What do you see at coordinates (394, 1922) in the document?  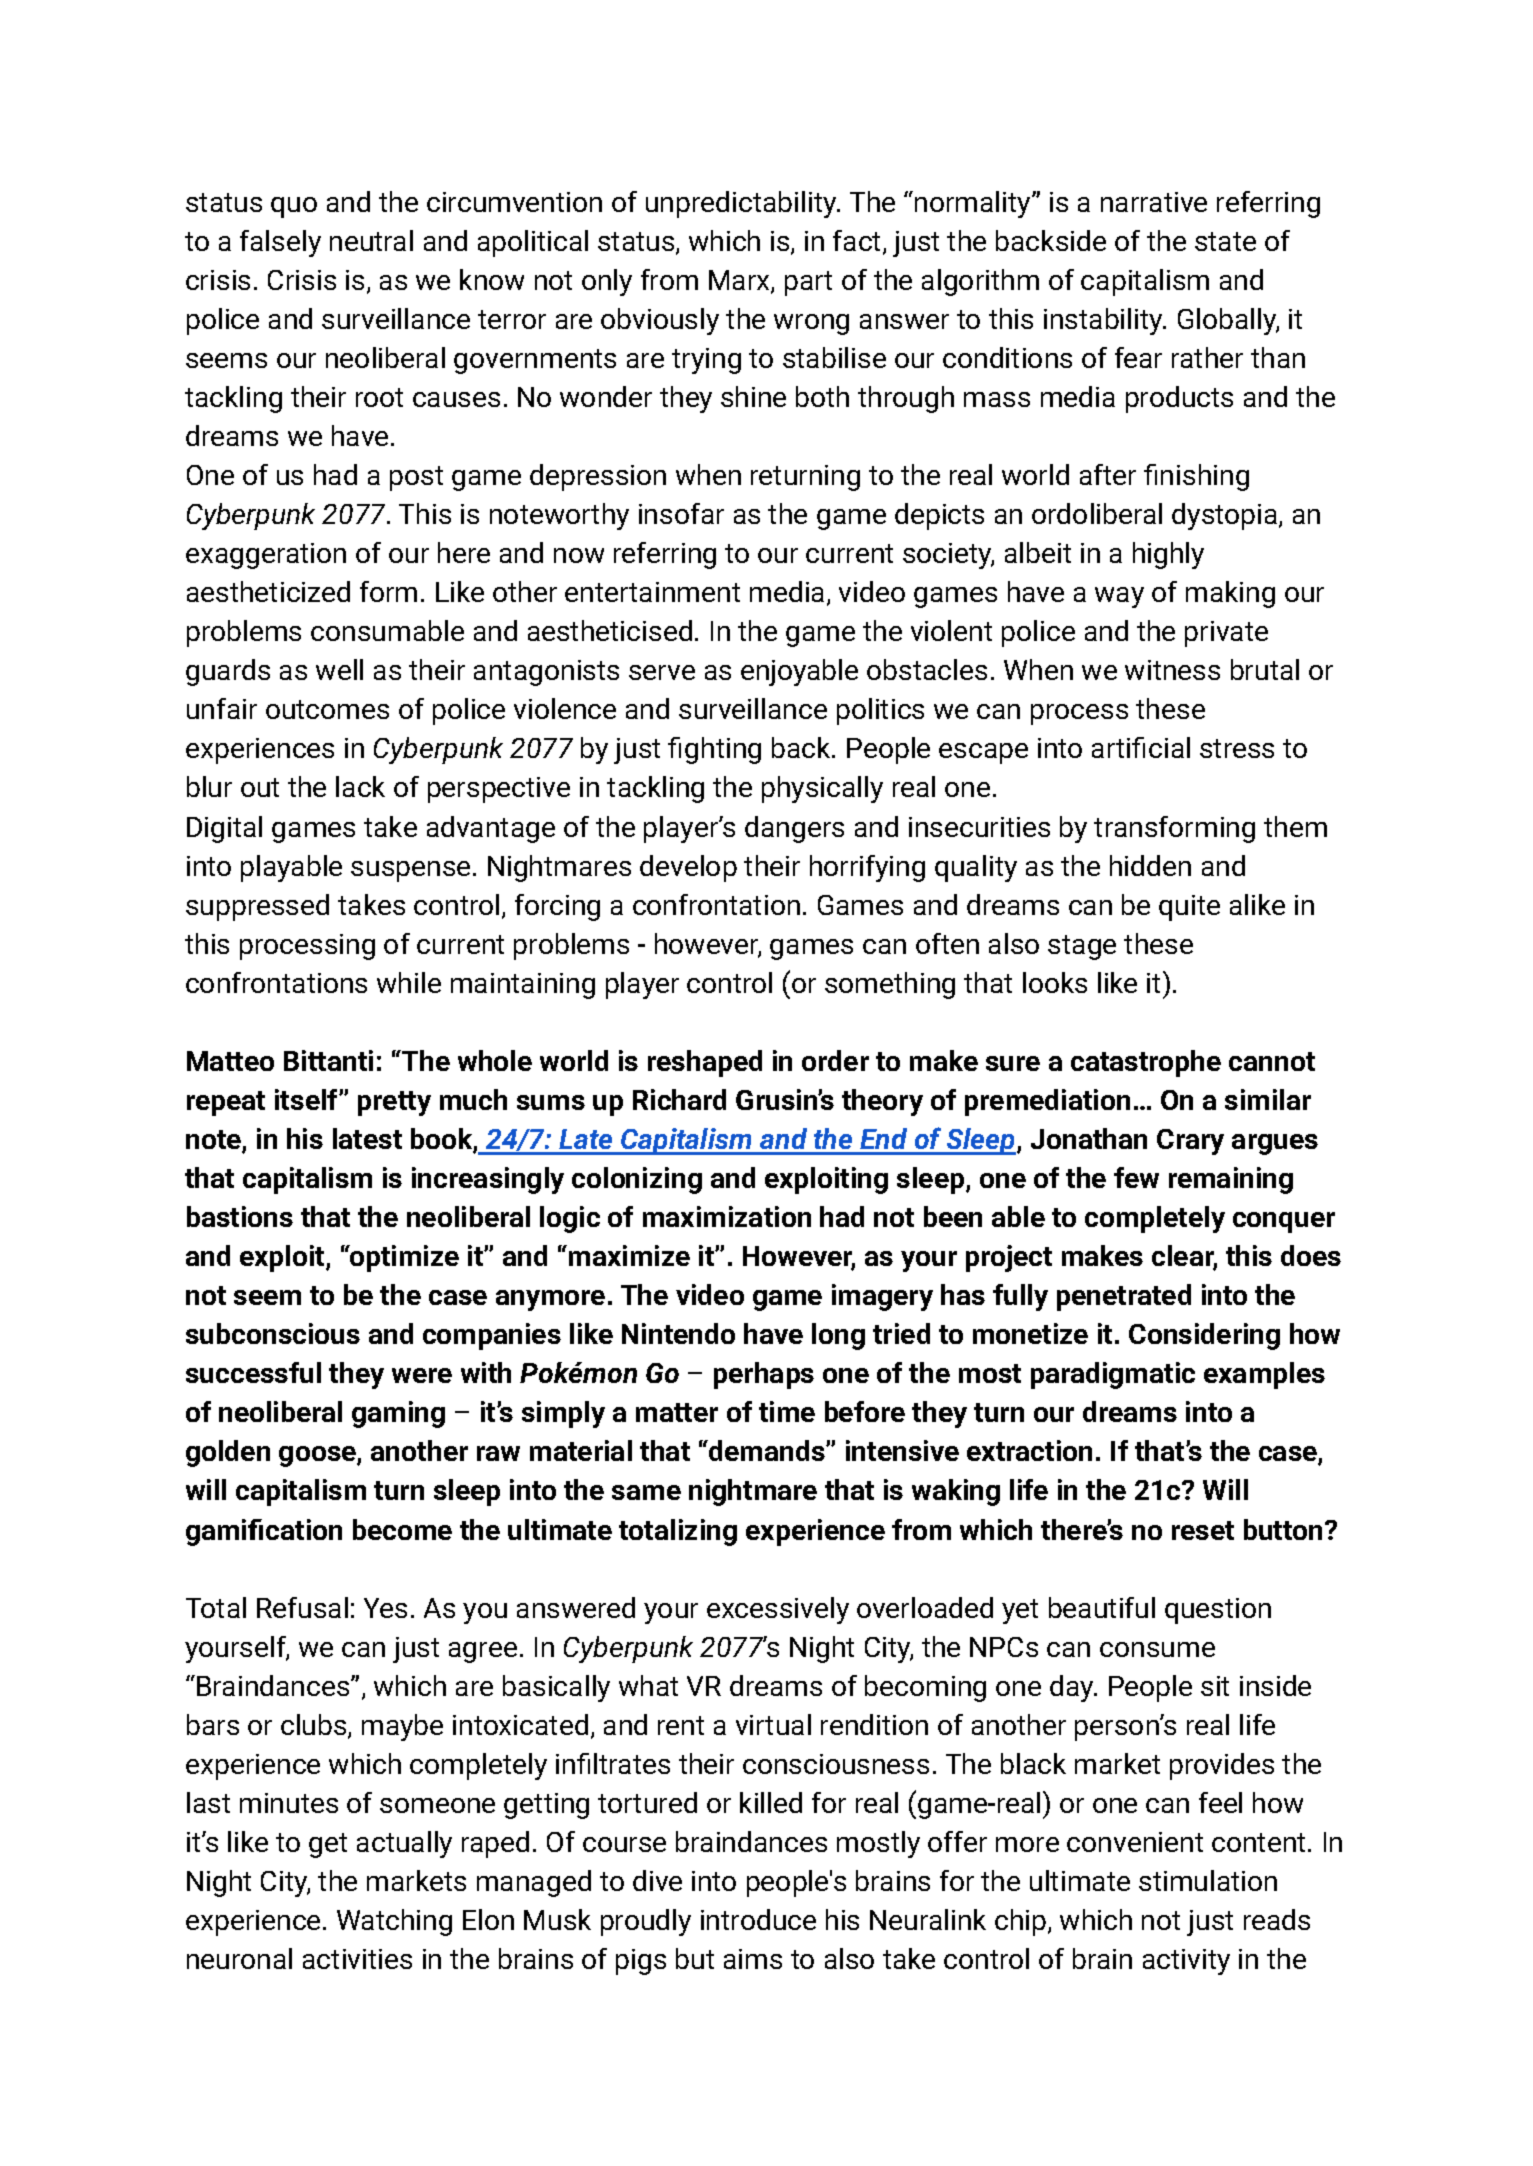 I see `Watching` at bounding box center [394, 1922].
